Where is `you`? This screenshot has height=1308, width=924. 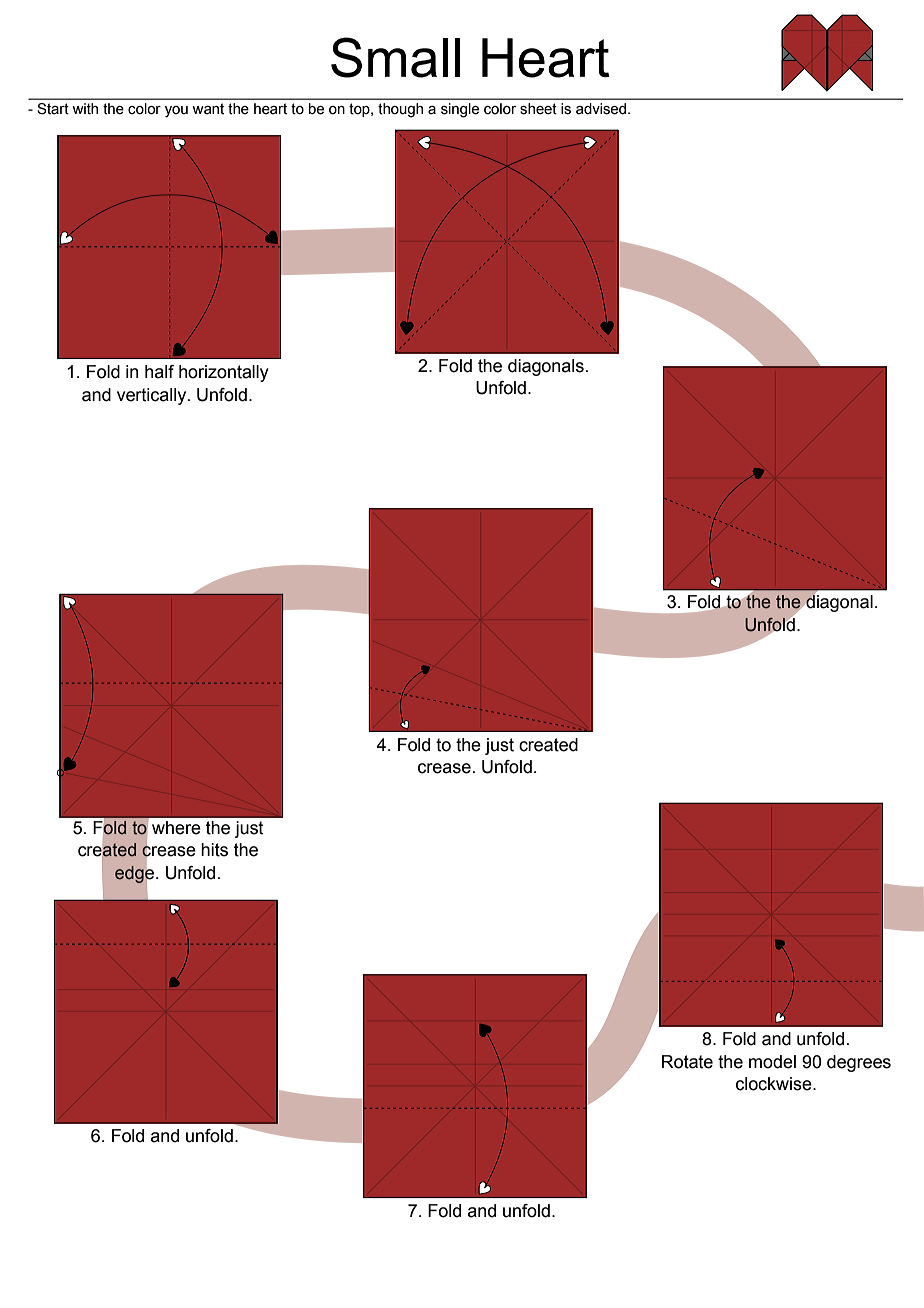 you is located at coordinates (176, 112).
